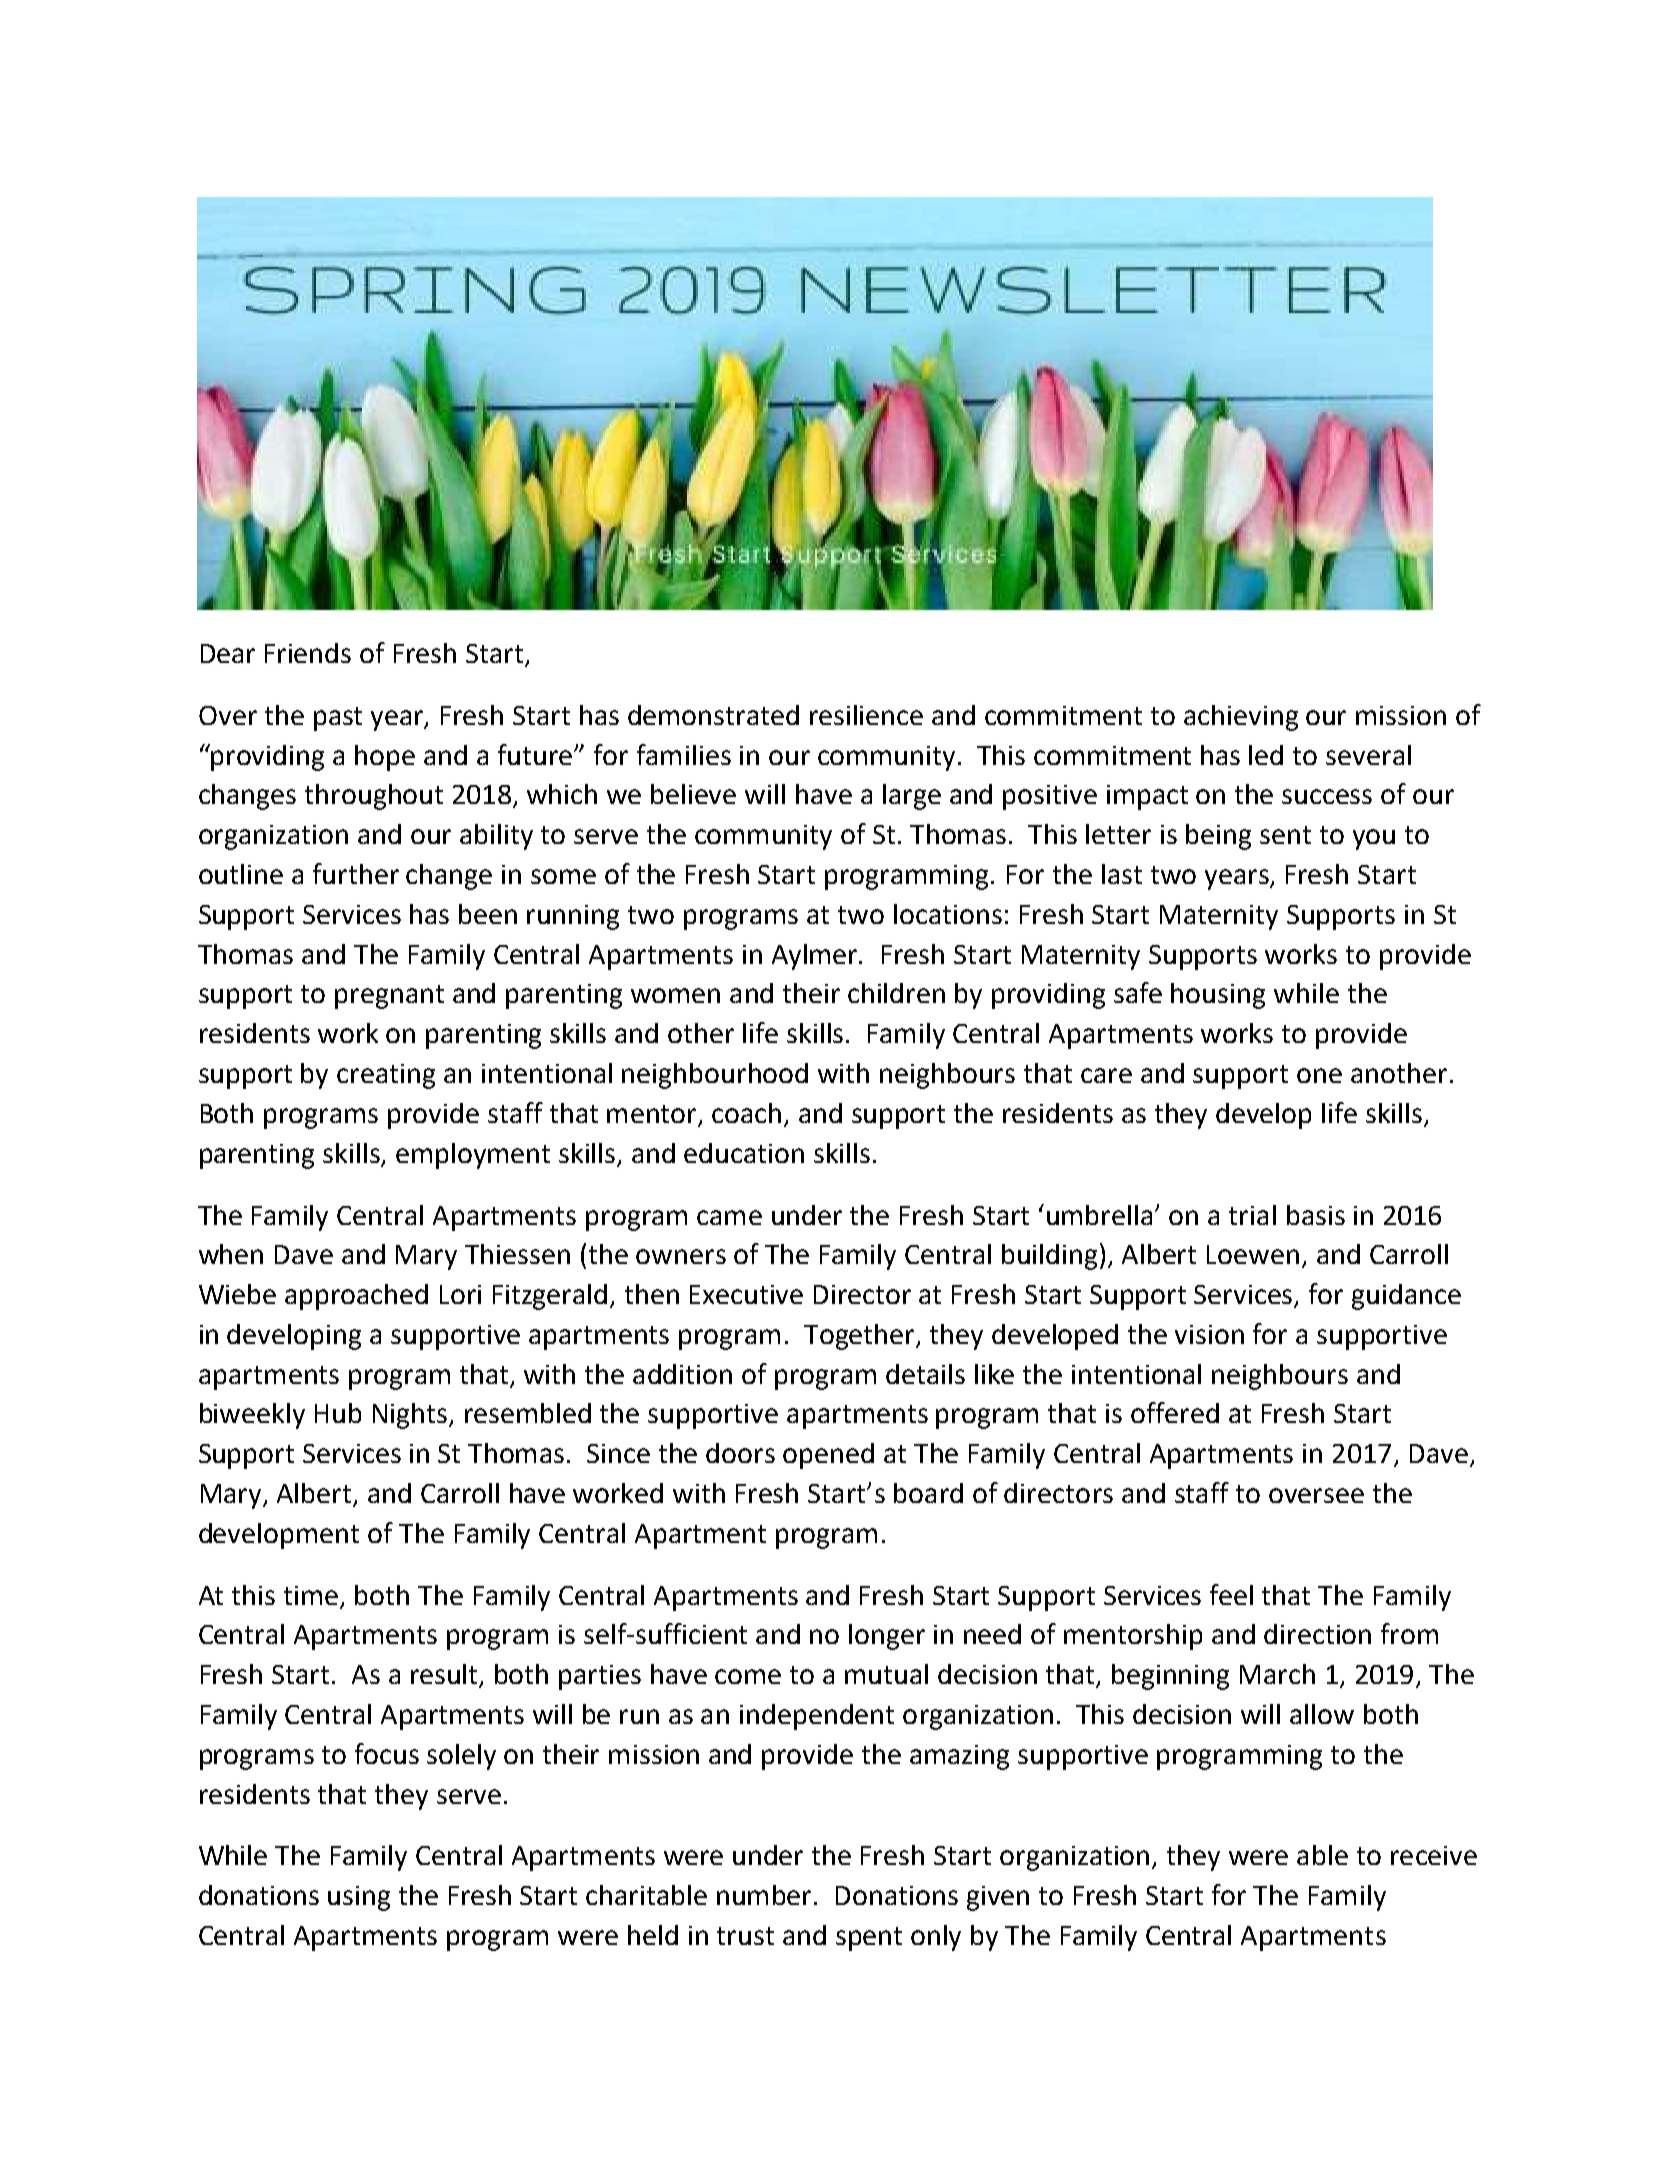 Image resolution: width=1680 pixels, height=2175 pixels. I want to click on focus, so click(387, 1753).
